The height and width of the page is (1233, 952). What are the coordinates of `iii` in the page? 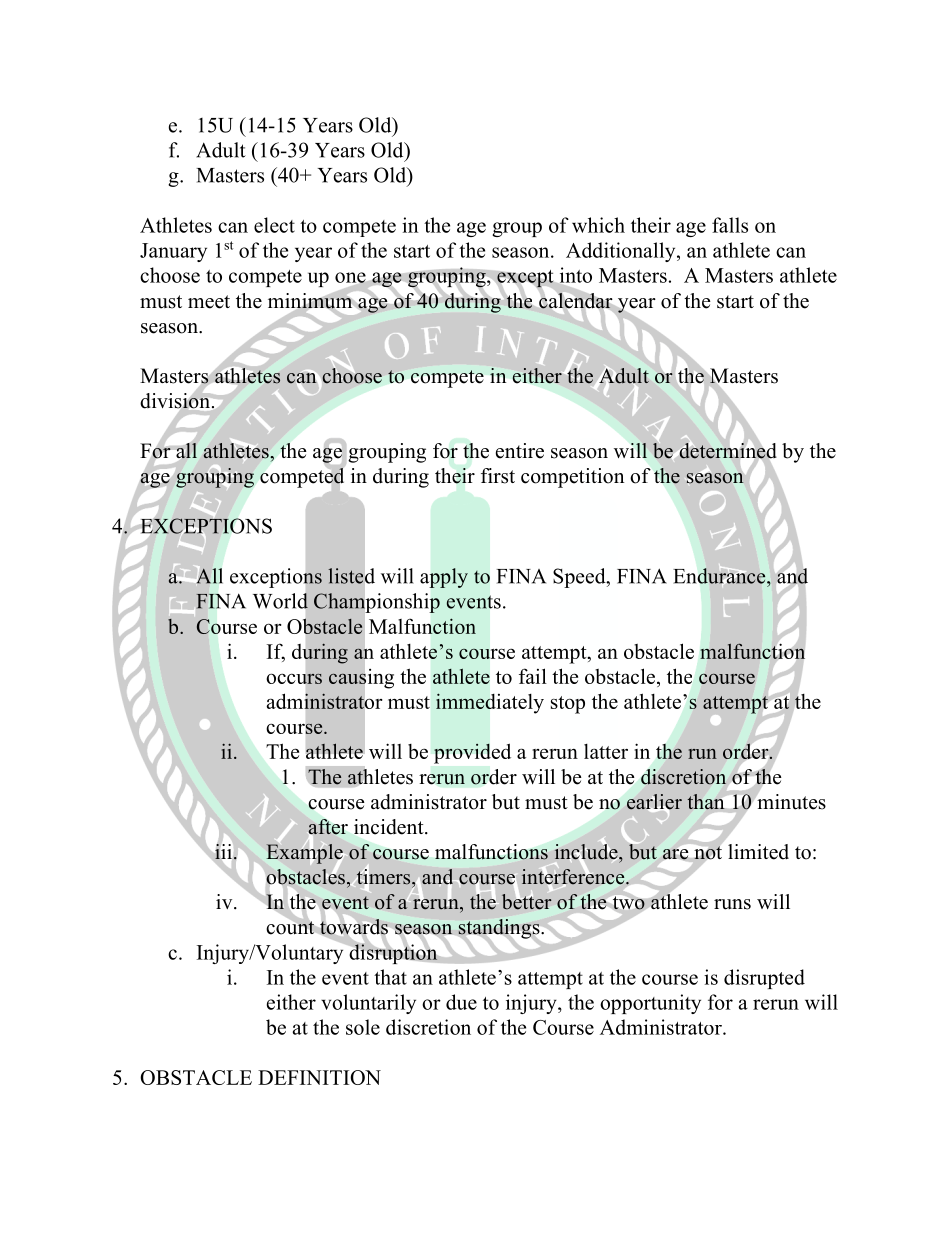 It's located at (223, 851).
